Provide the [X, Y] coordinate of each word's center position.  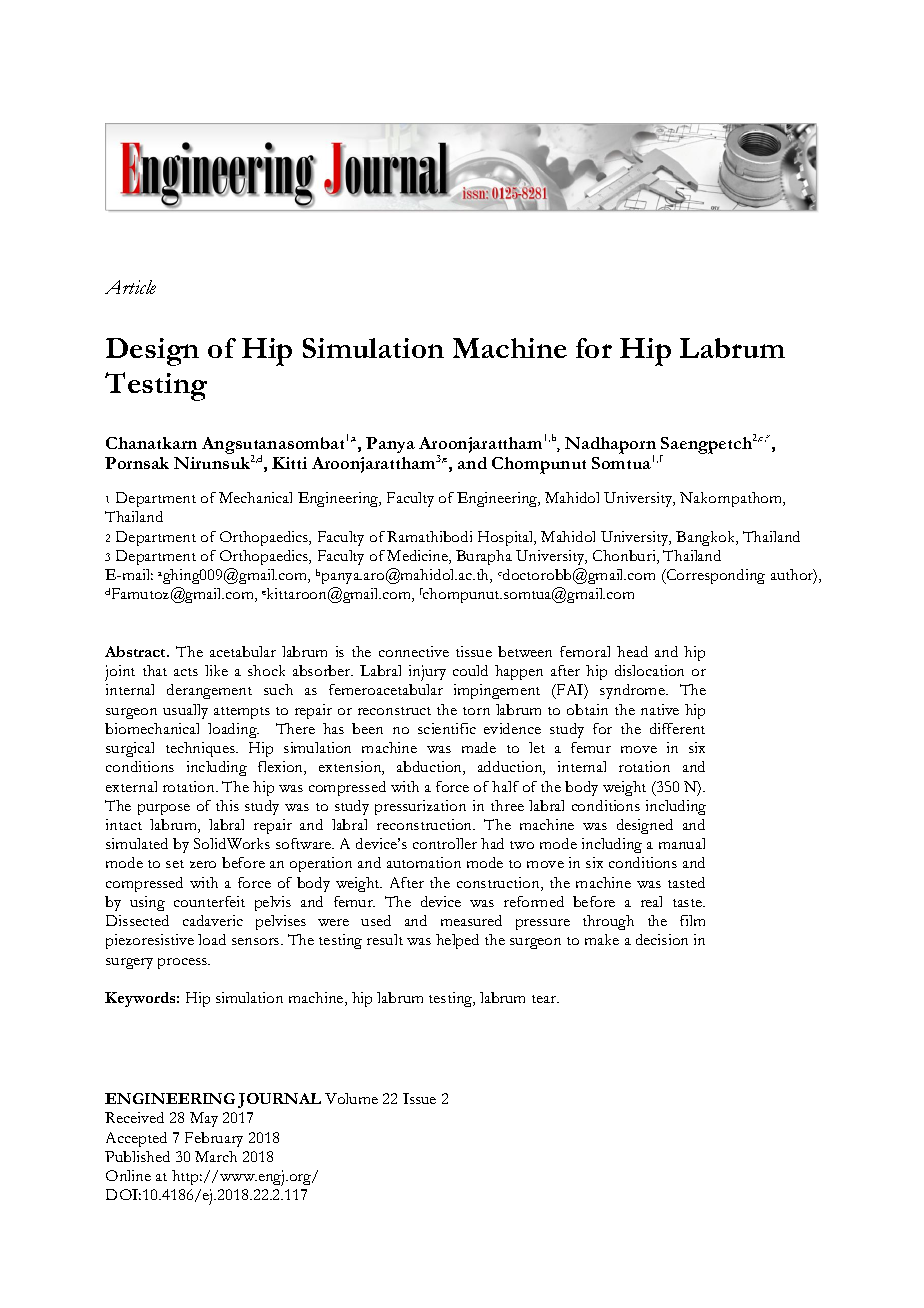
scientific [447, 728]
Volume [351, 1098]
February [214, 1139]
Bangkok [707, 538]
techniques [201, 749]
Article [130, 287]
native [660, 709]
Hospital [507, 538]
